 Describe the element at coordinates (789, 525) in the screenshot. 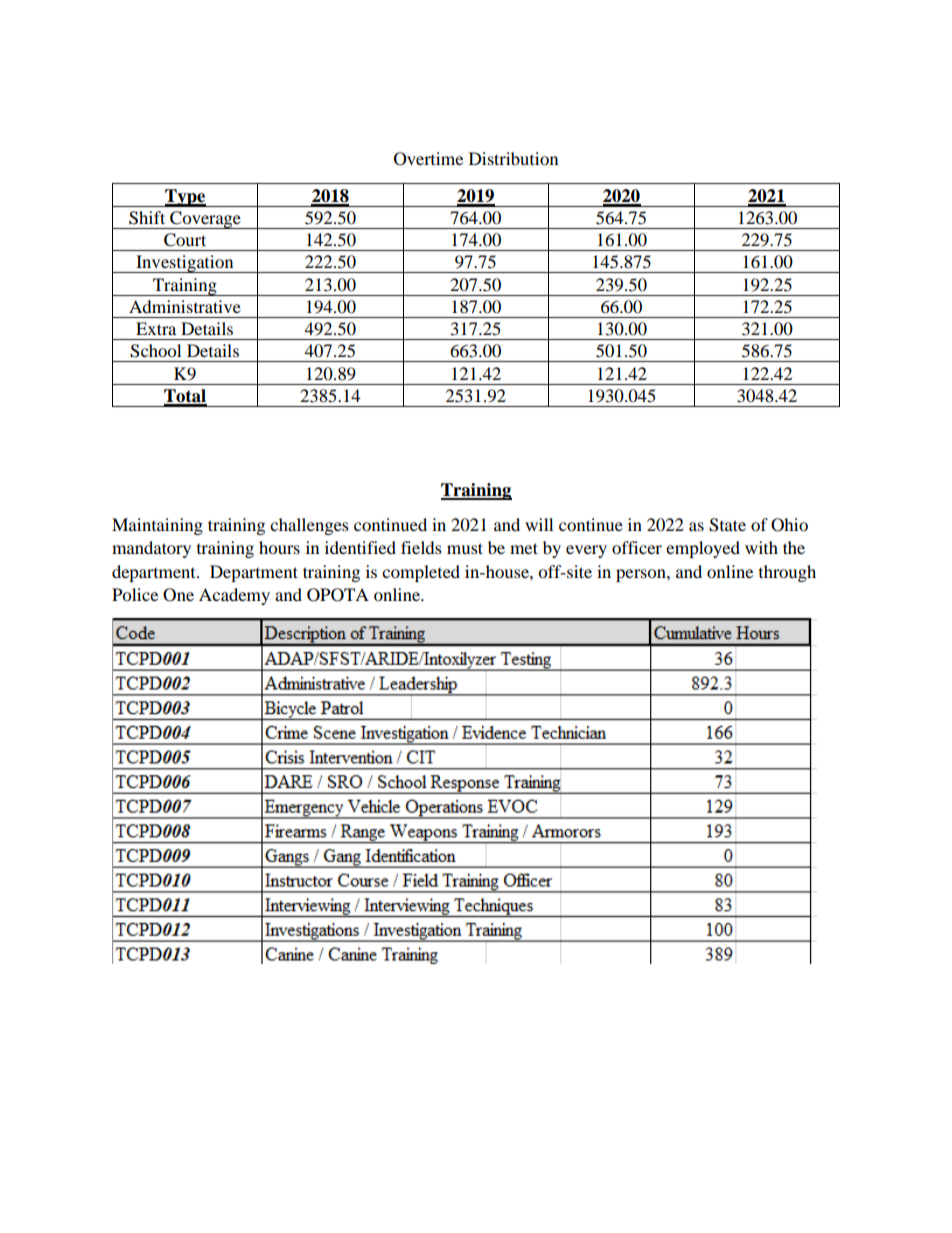

I see `Ohio` at that location.
